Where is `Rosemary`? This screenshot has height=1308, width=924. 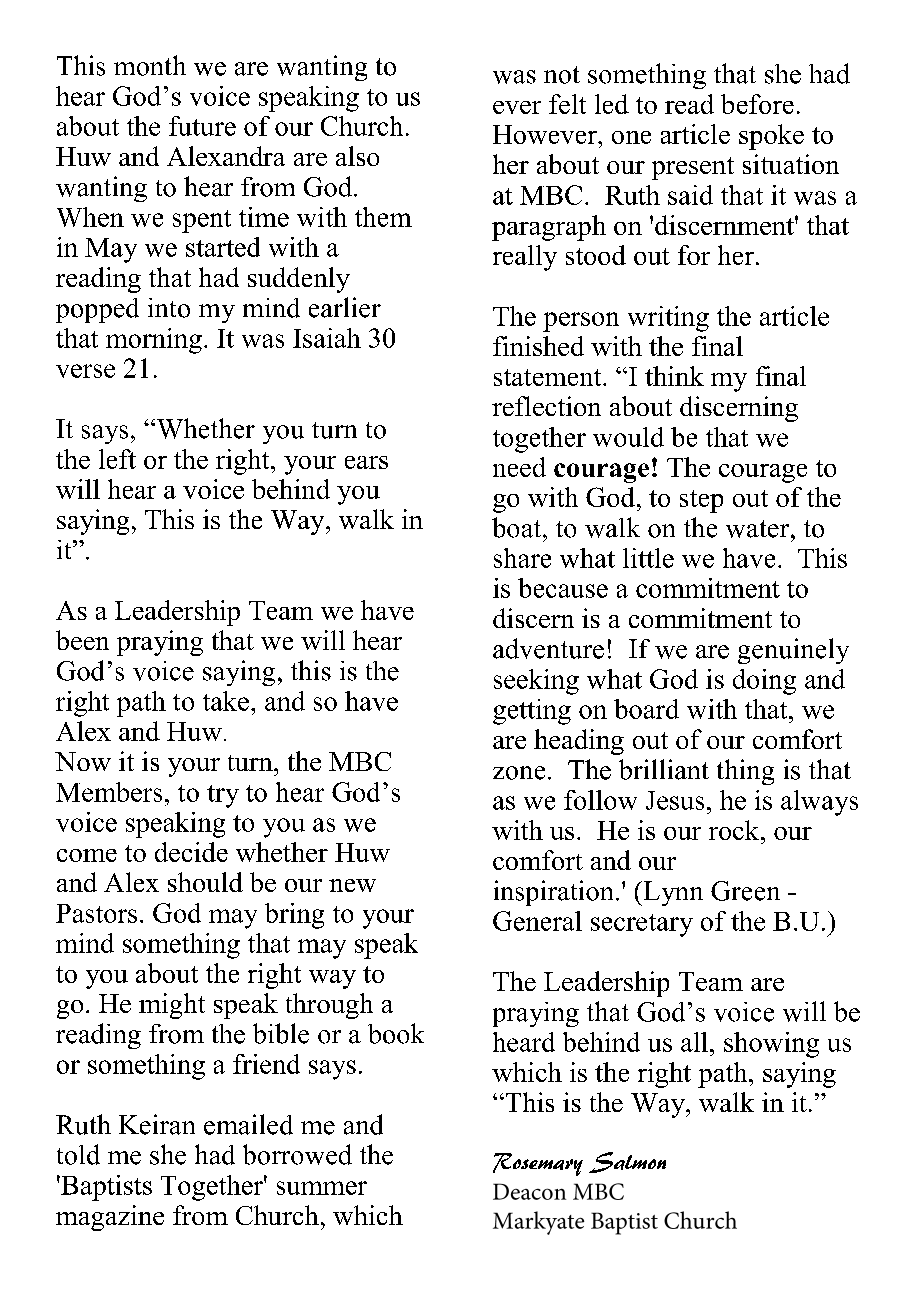
Rosemary is located at coordinates (538, 1164).
